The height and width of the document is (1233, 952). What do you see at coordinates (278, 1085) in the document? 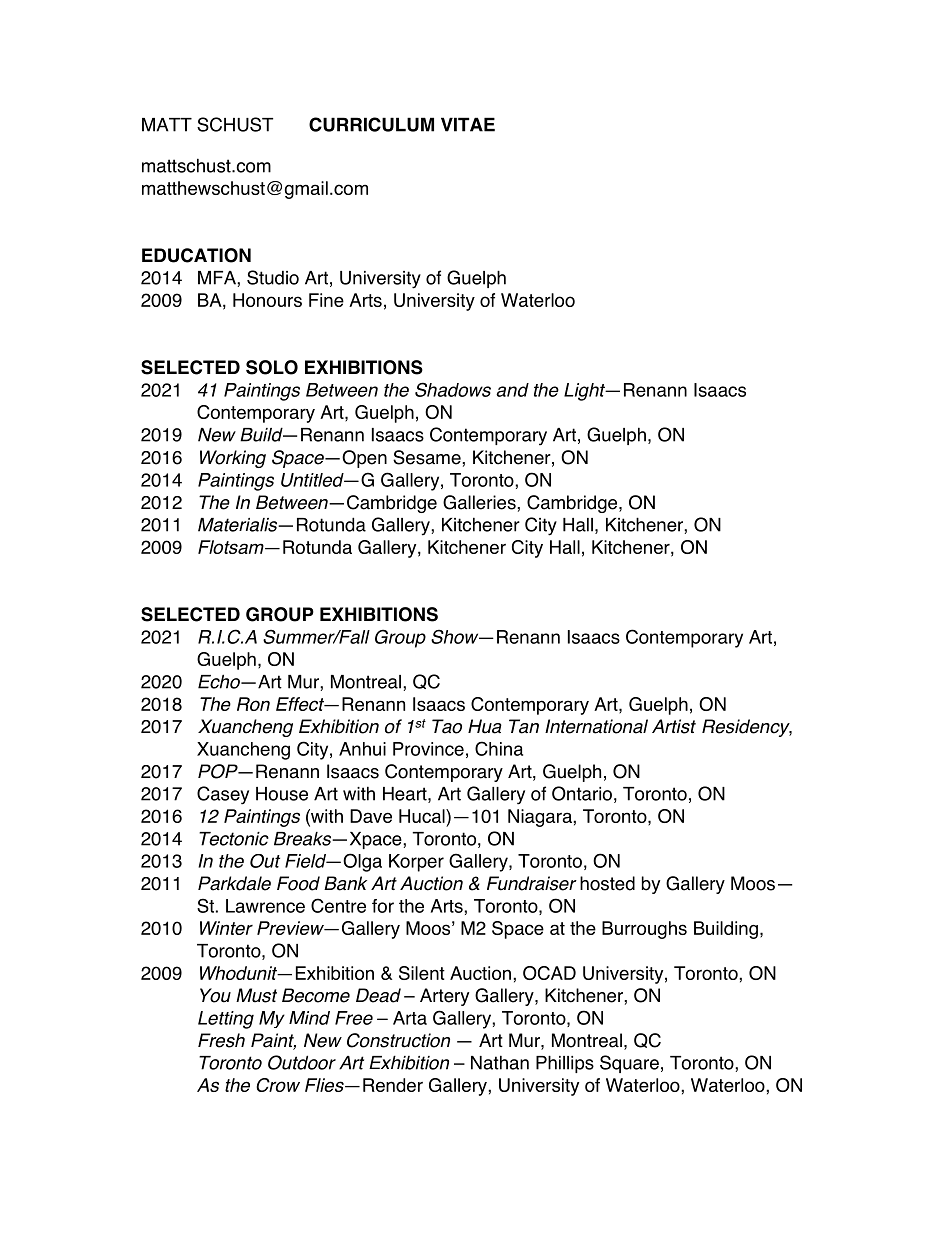
I see `Crow` at bounding box center [278, 1085].
